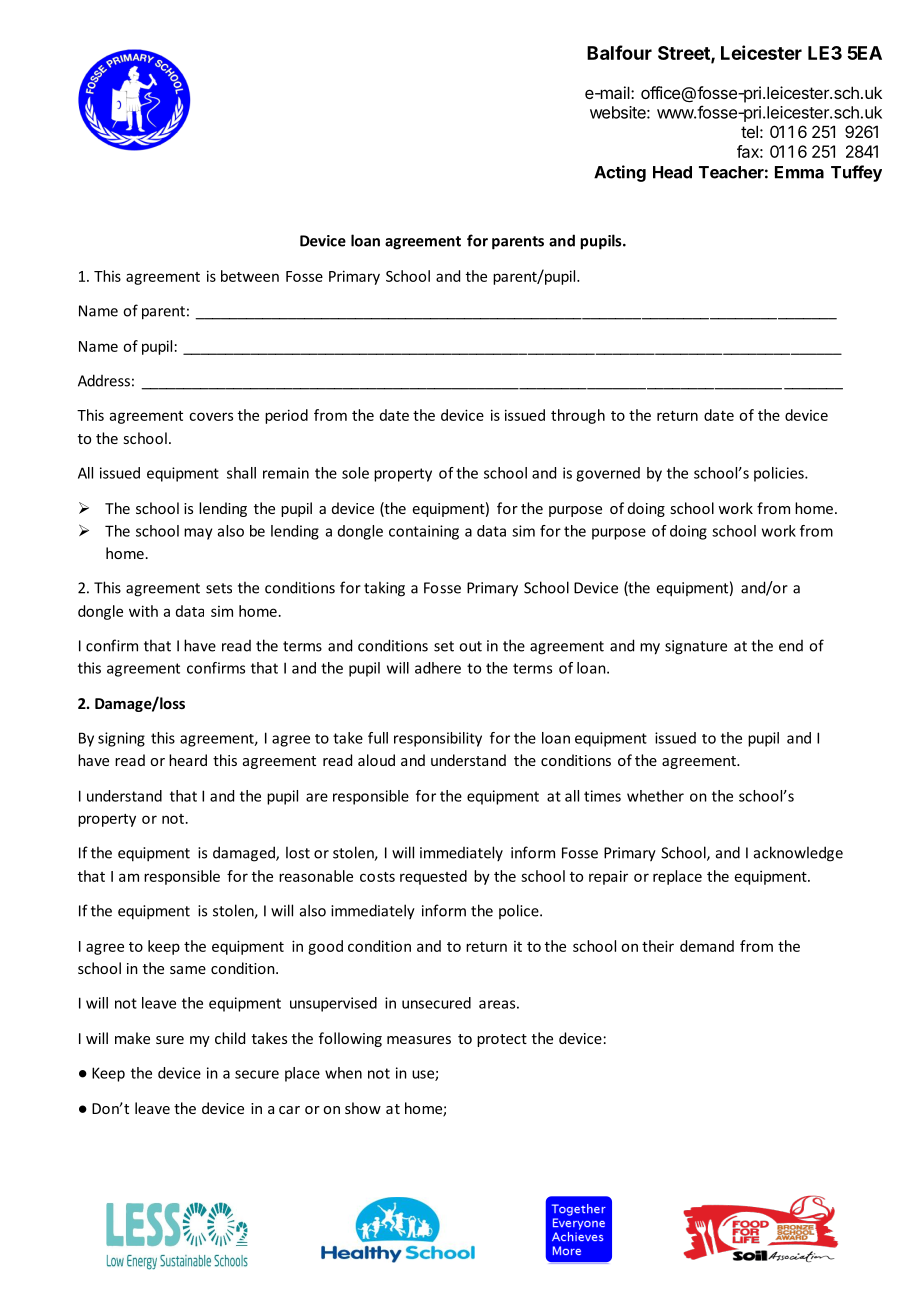 This page has width=924, height=1308. I want to click on sets, so click(219, 588).
